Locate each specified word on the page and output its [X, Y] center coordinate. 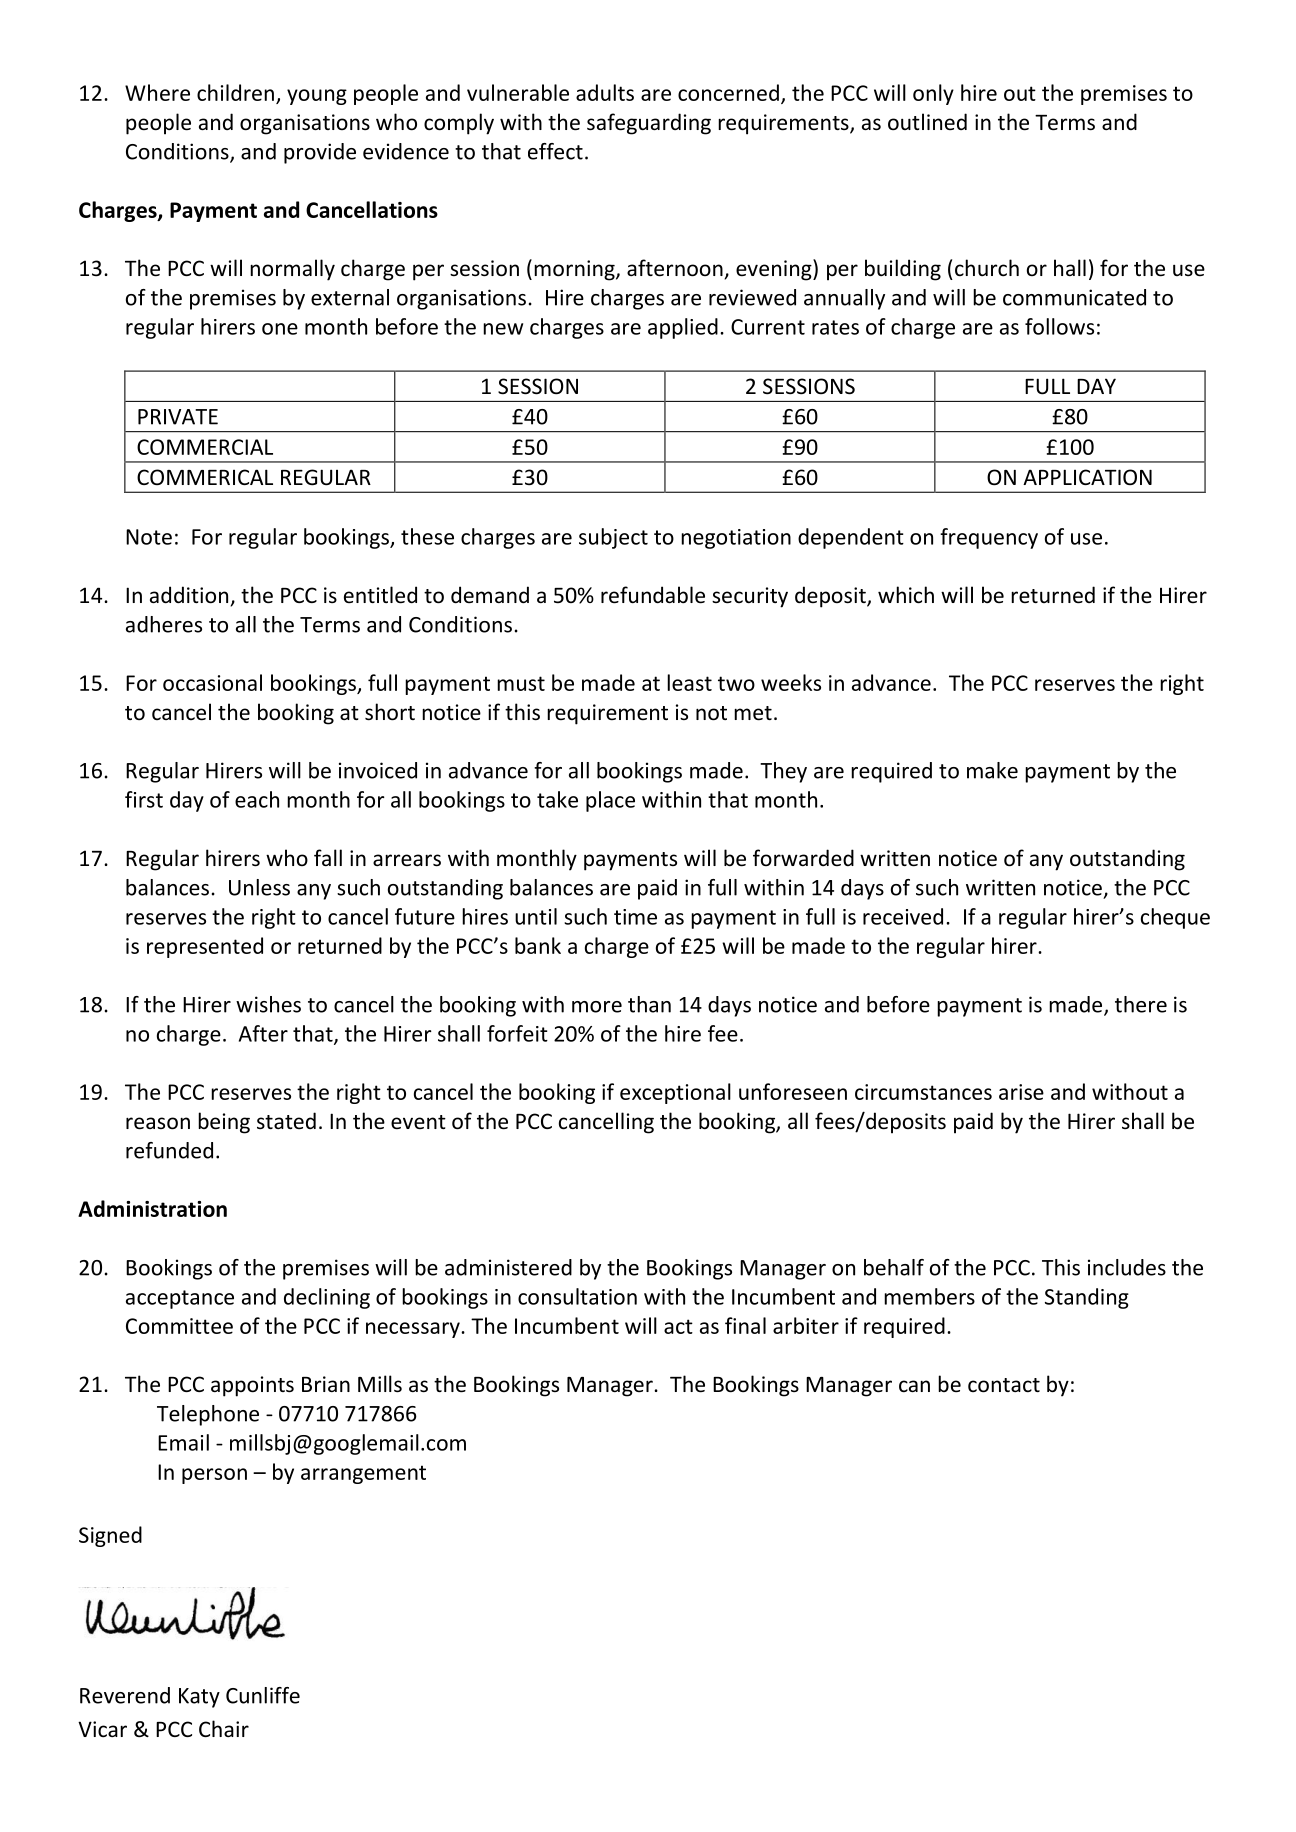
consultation [577, 1296]
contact [1004, 1385]
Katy [199, 1698]
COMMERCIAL [205, 447]
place [610, 801]
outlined [927, 121]
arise [1021, 1092]
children [235, 92]
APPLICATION [1087, 477]
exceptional [675, 1093]
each [257, 799]
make [992, 770]
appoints [252, 1386]
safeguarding [649, 124]
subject [613, 538]
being [224, 1123]
